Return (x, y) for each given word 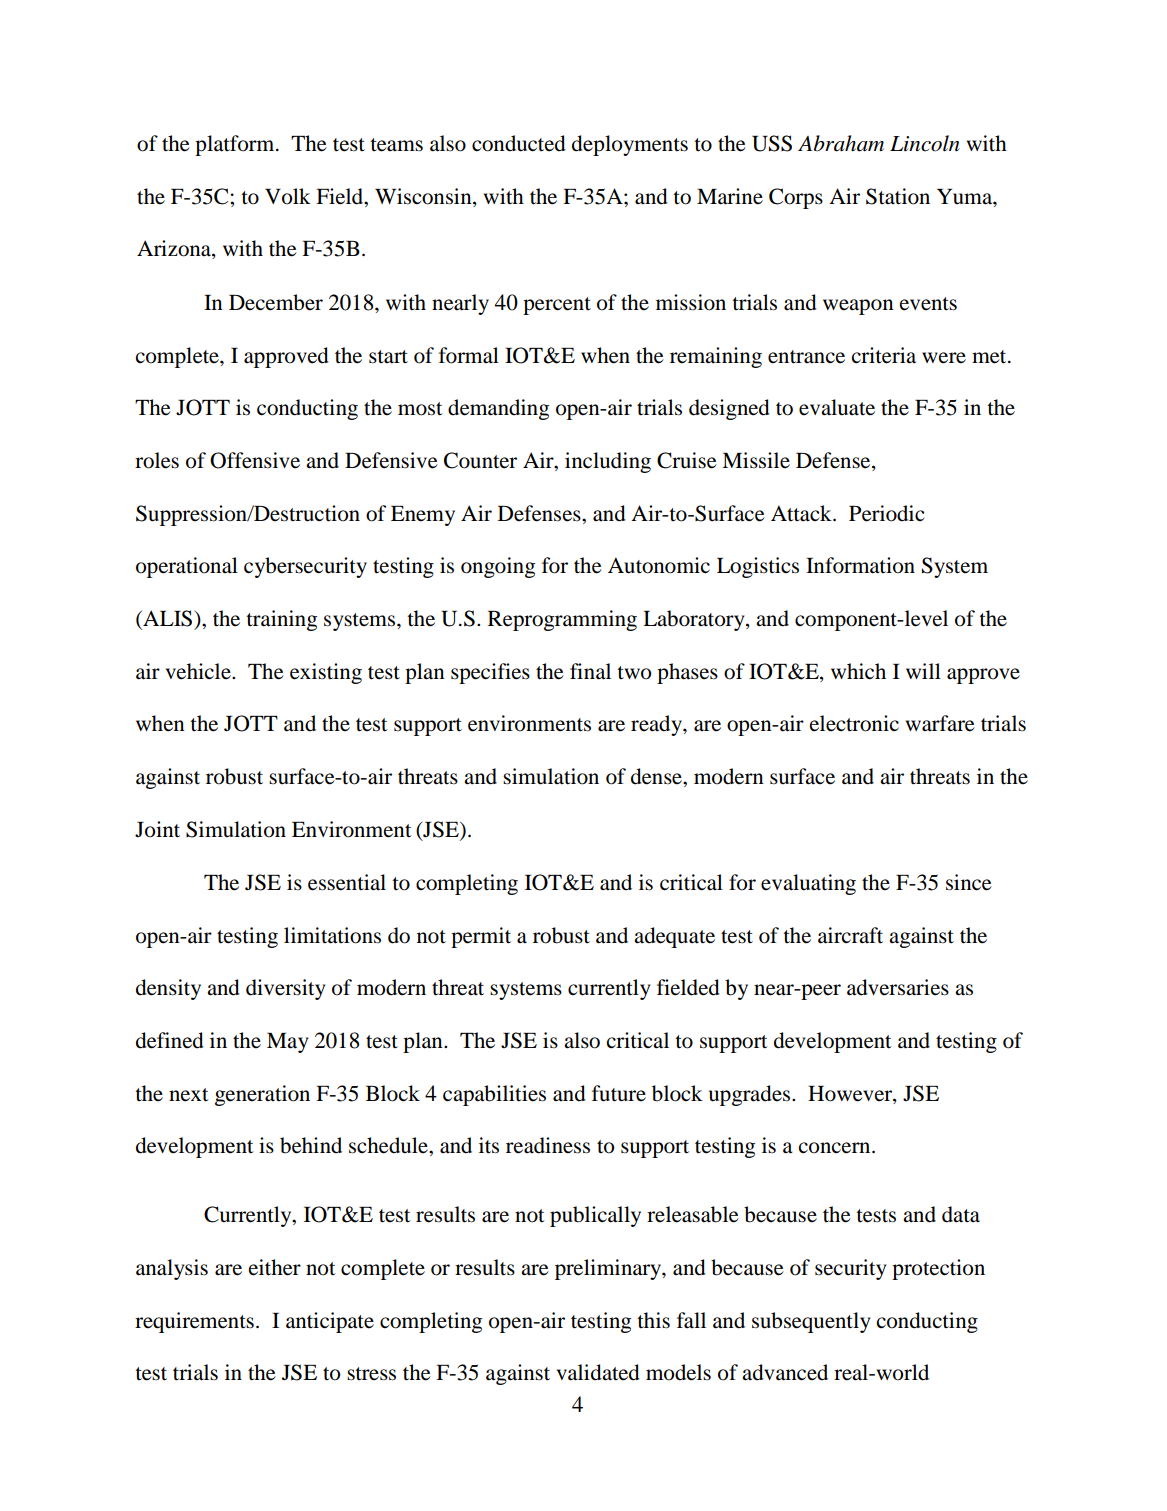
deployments (630, 145)
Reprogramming (562, 620)
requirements (194, 1322)
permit (481, 937)
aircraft (850, 935)
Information (860, 565)
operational (187, 567)
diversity (285, 989)
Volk (288, 196)
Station (898, 196)
